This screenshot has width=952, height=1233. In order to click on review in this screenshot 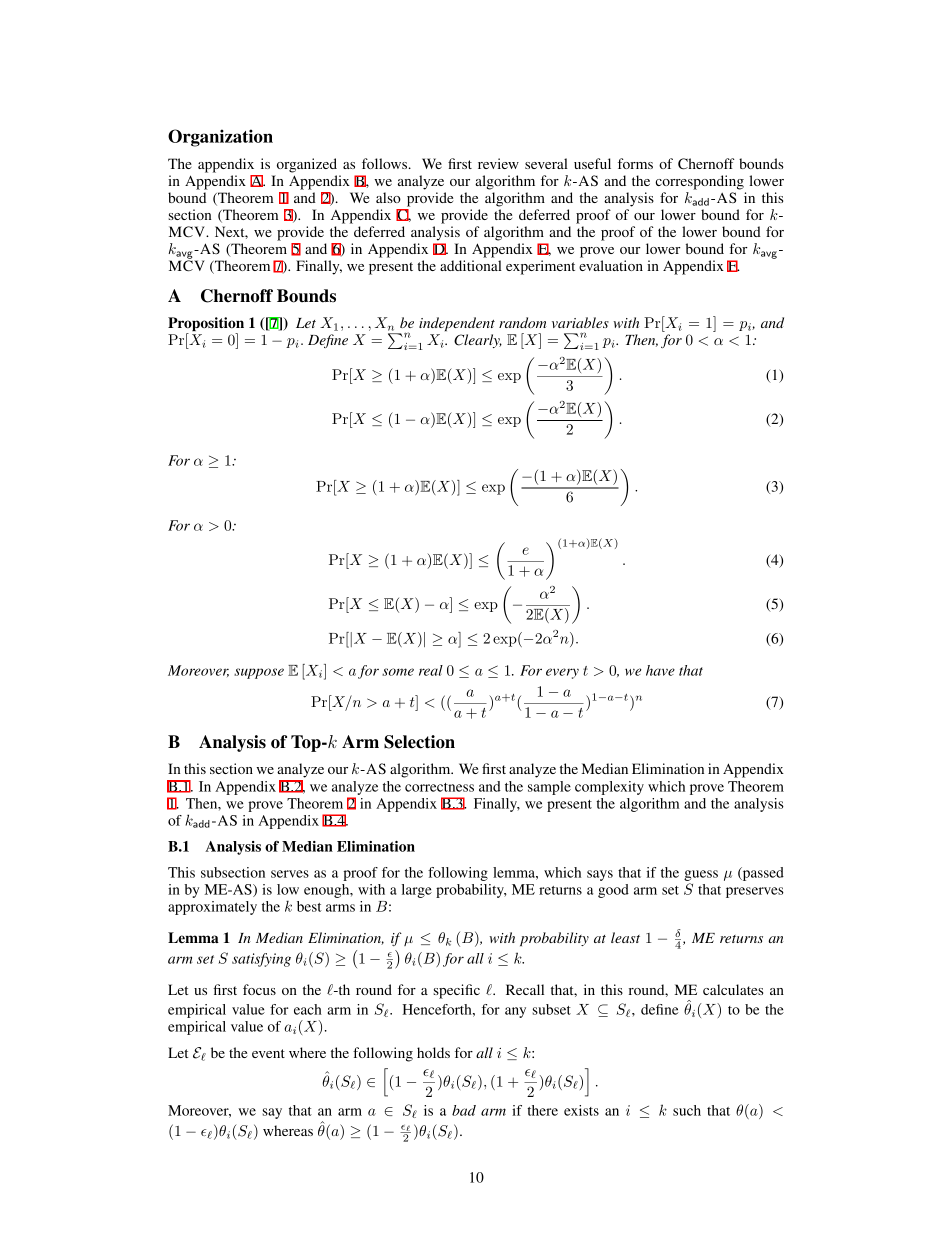, I will do `click(498, 163)`.
